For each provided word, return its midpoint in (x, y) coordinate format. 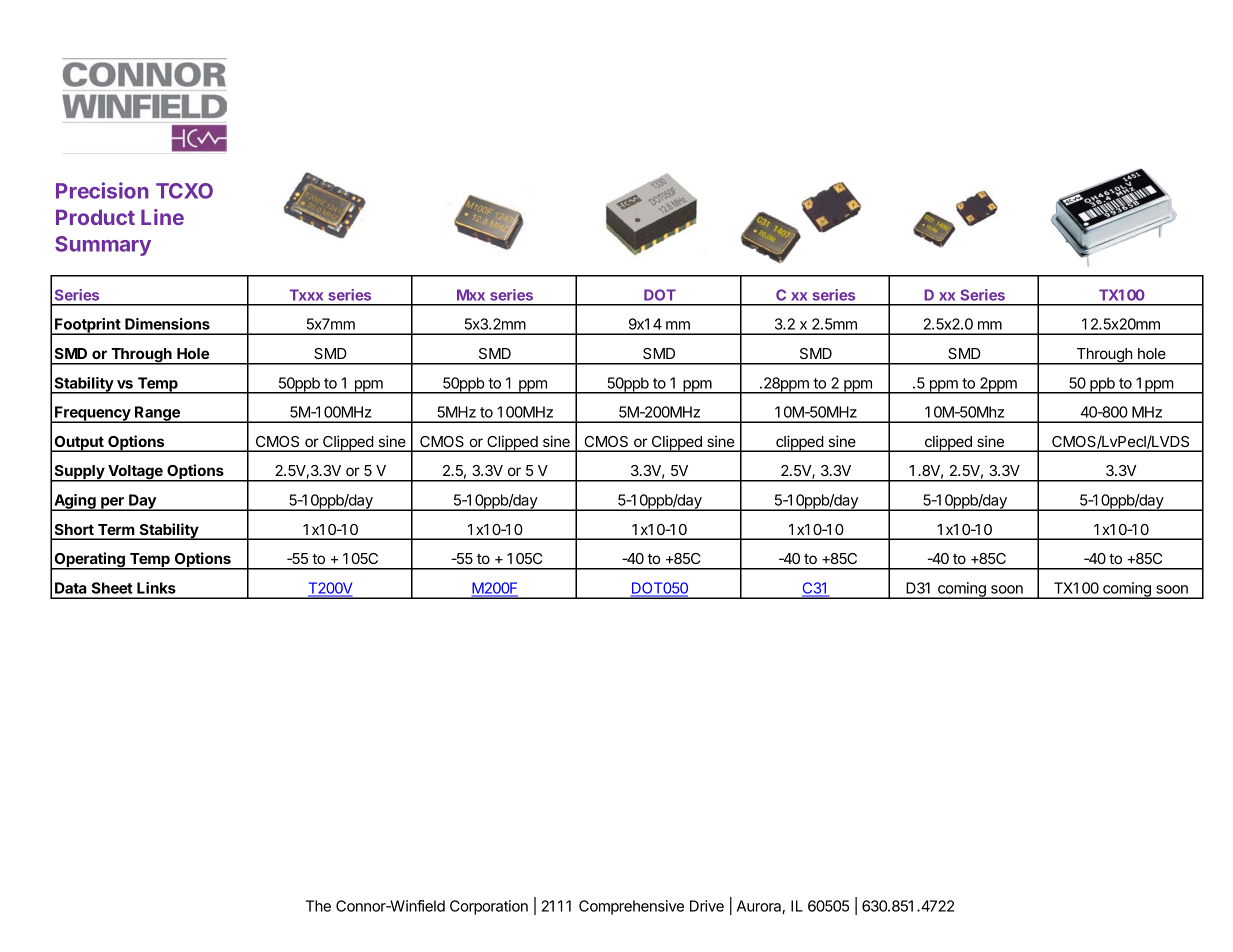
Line (162, 217)
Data (71, 588)
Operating (89, 561)
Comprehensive (631, 907)
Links (156, 588)
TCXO (184, 191)
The (318, 906)
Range (157, 414)
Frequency (93, 414)
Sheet (112, 588)
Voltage (135, 473)
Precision (102, 190)
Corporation (489, 907)
